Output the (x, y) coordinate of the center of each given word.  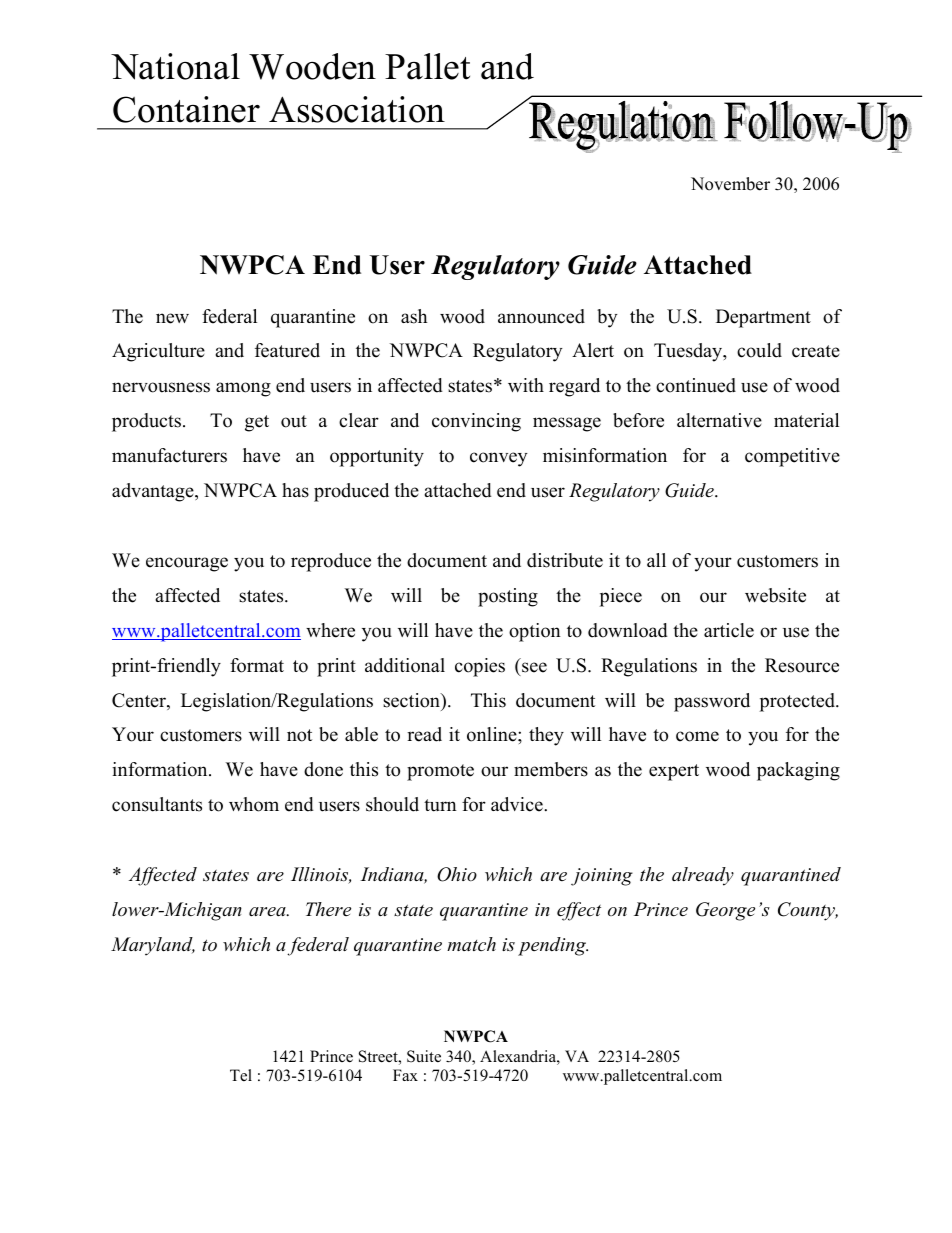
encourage (187, 564)
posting (508, 597)
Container (186, 109)
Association (357, 109)
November (730, 184)
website (775, 595)
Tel (241, 1075)
